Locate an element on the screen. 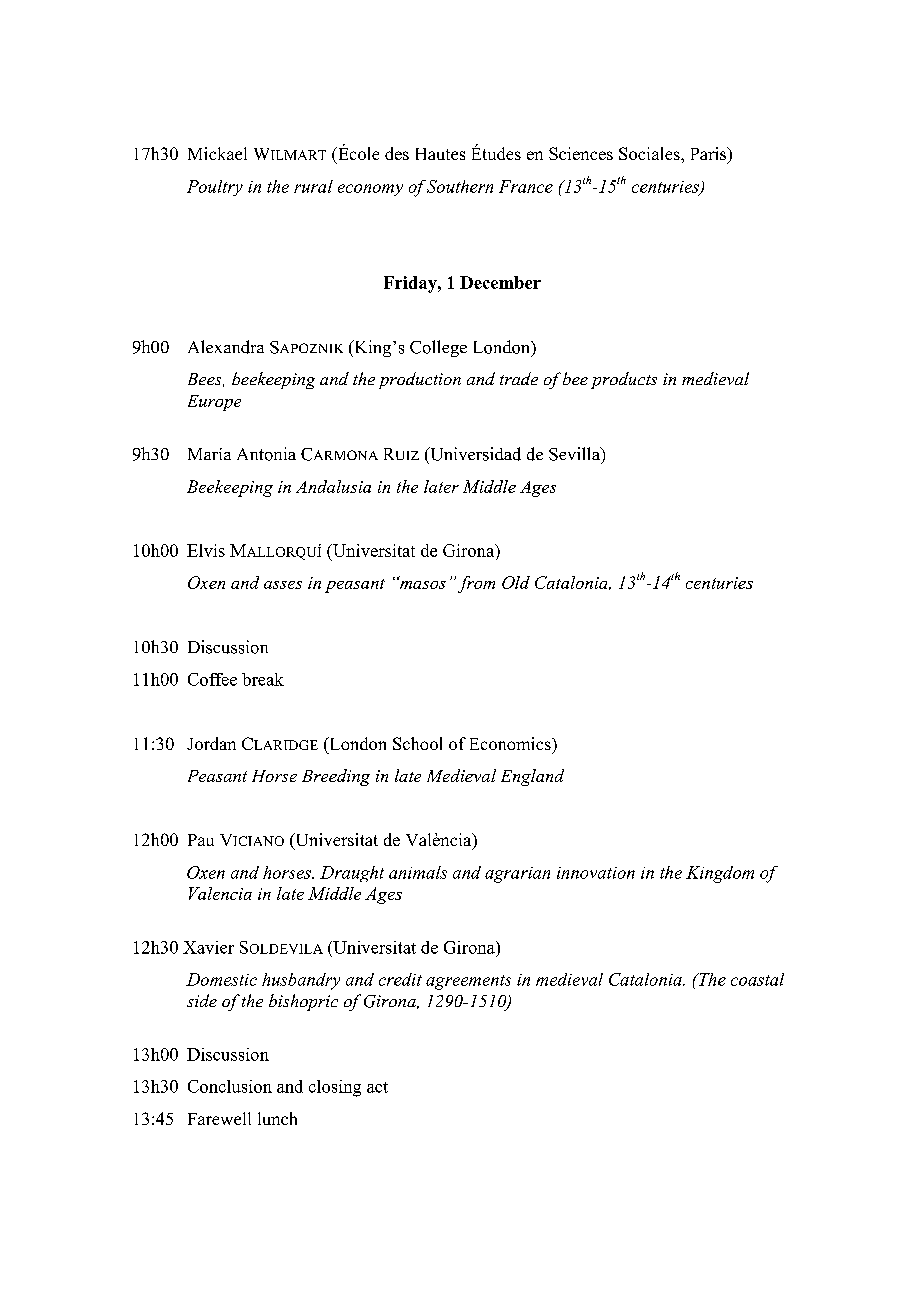 The height and width of the screenshot is (1308, 924). Paris is located at coordinates (710, 155).
